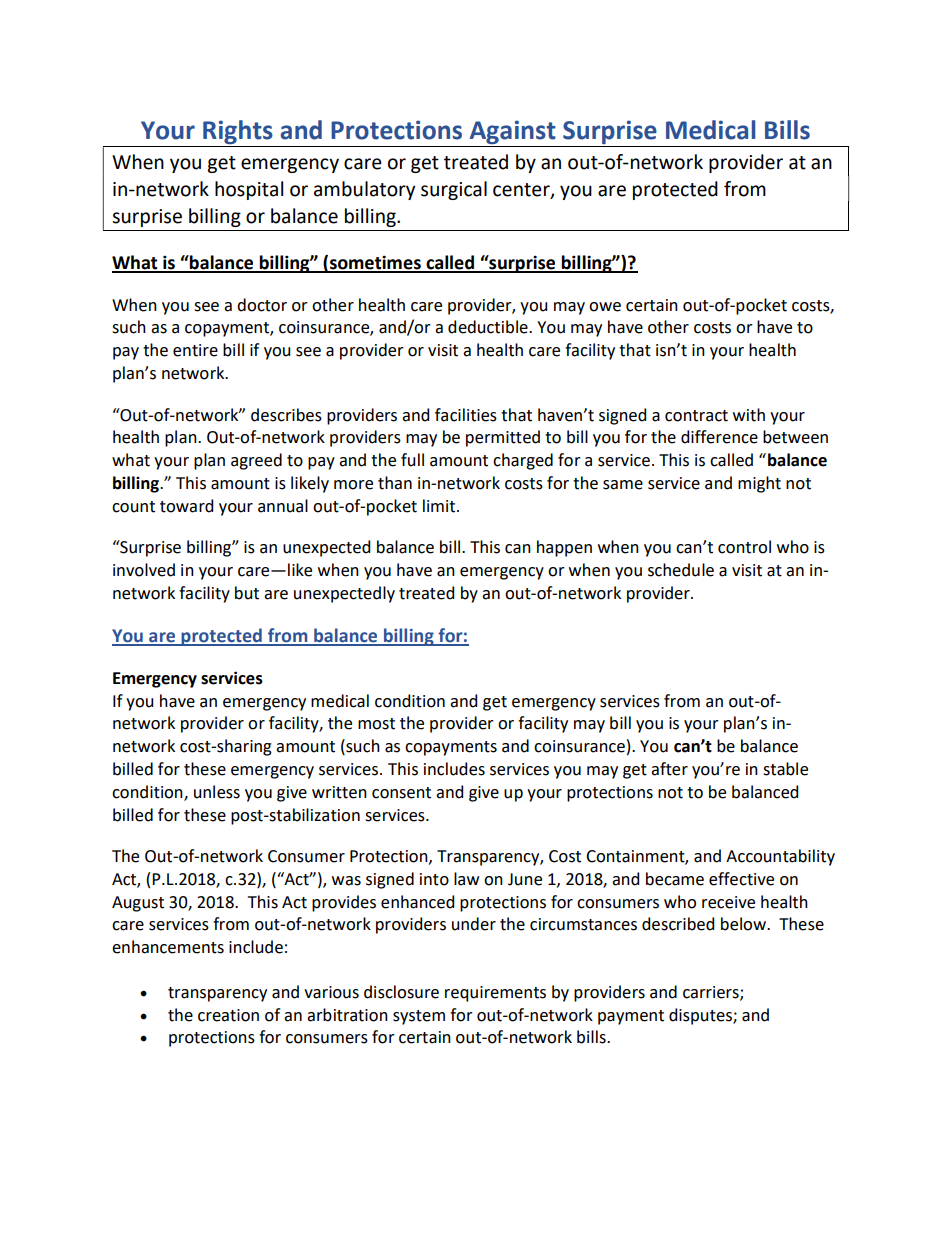 This screenshot has width=952, height=1233. I want to click on creation, so click(228, 1015).
